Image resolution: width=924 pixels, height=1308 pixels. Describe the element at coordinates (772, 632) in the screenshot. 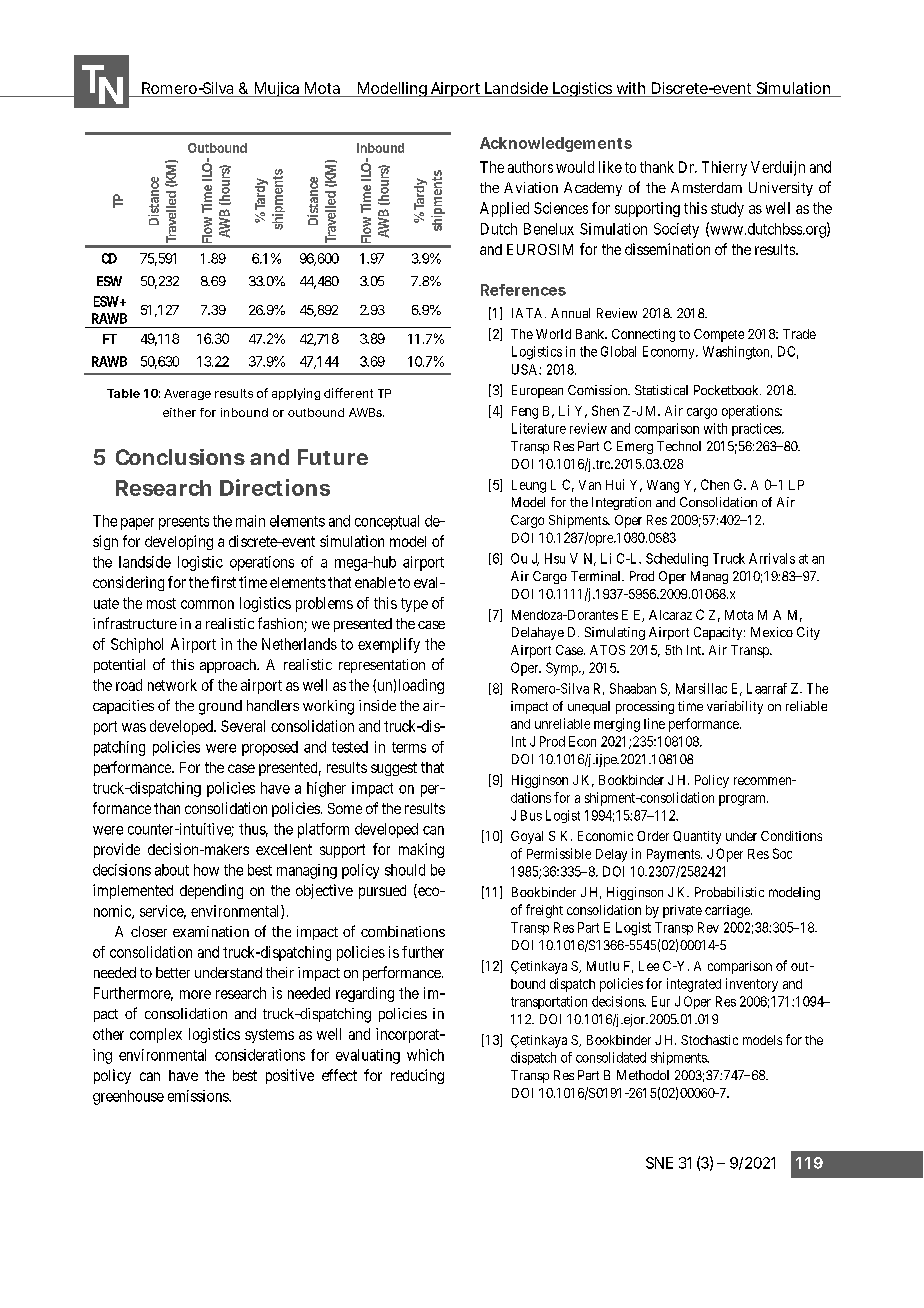

I see `Mexico` at that location.
